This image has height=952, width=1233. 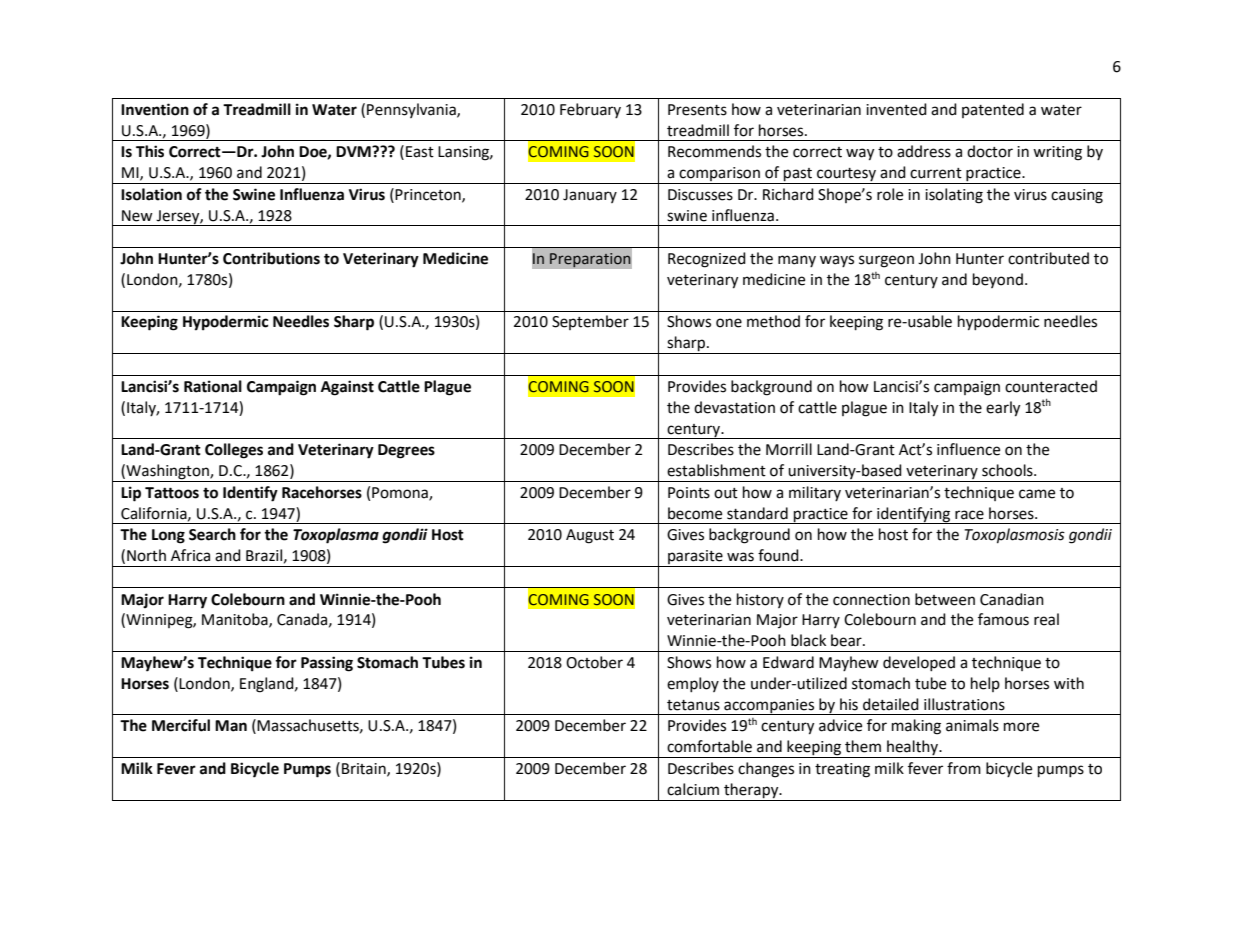 What do you see at coordinates (693, 789) in the image?
I see `calcium` at bounding box center [693, 789].
